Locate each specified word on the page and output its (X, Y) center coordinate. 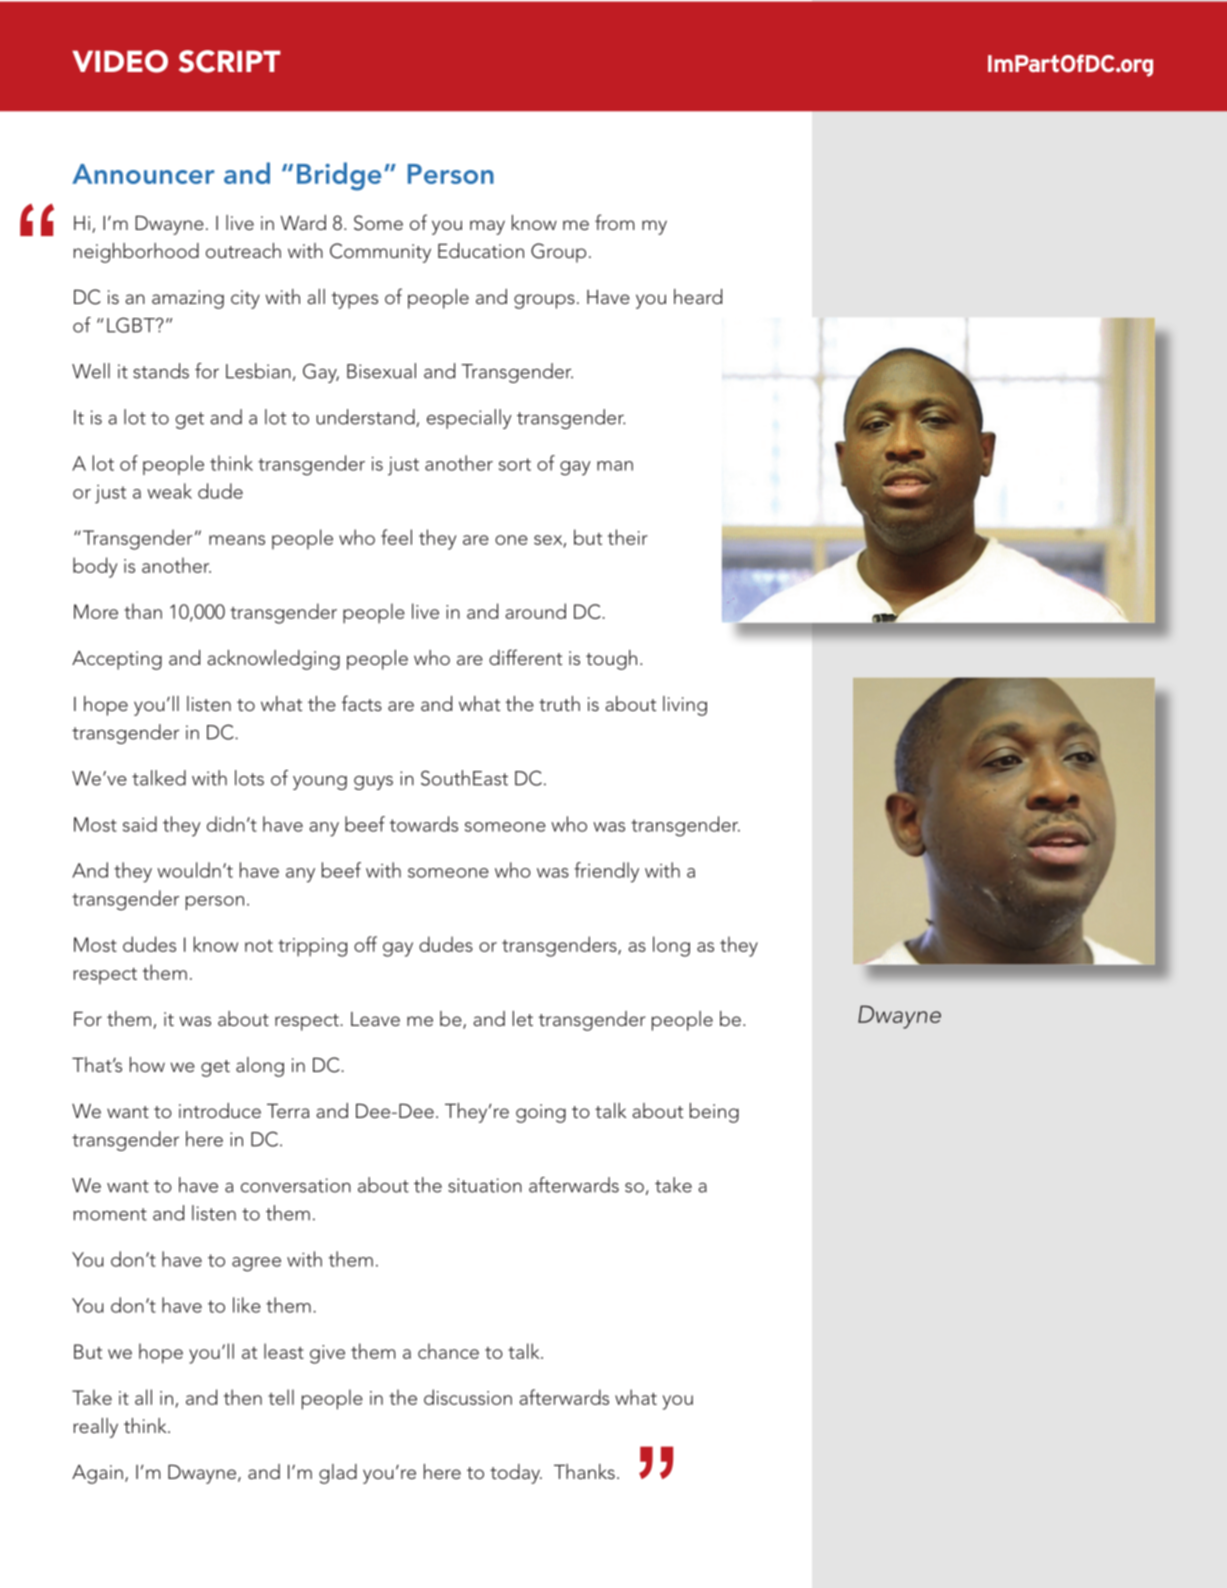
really (95, 1428)
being (714, 1113)
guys (373, 783)
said (140, 824)
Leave (375, 1019)
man (615, 466)
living (685, 706)
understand (366, 418)
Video (120, 61)
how (147, 1064)
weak (169, 491)
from (614, 222)
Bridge (339, 176)
